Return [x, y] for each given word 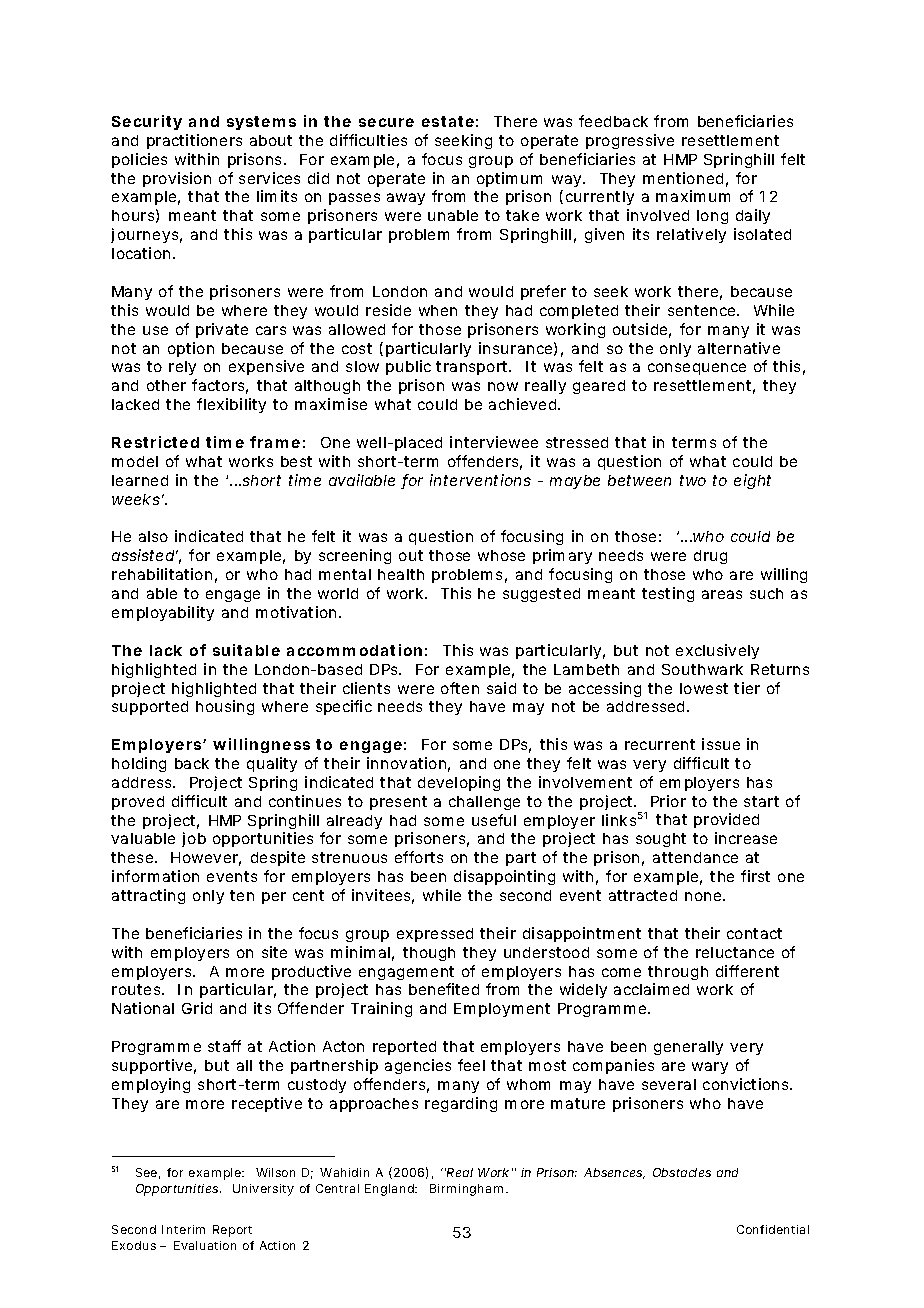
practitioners [194, 141]
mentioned [683, 178]
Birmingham [466, 1190]
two [693, 480]
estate [448, 121]
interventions [480, 480]
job [194, 839]
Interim [183, 1229]
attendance [695, 857]
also [153, 536]
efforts [419, 857]
